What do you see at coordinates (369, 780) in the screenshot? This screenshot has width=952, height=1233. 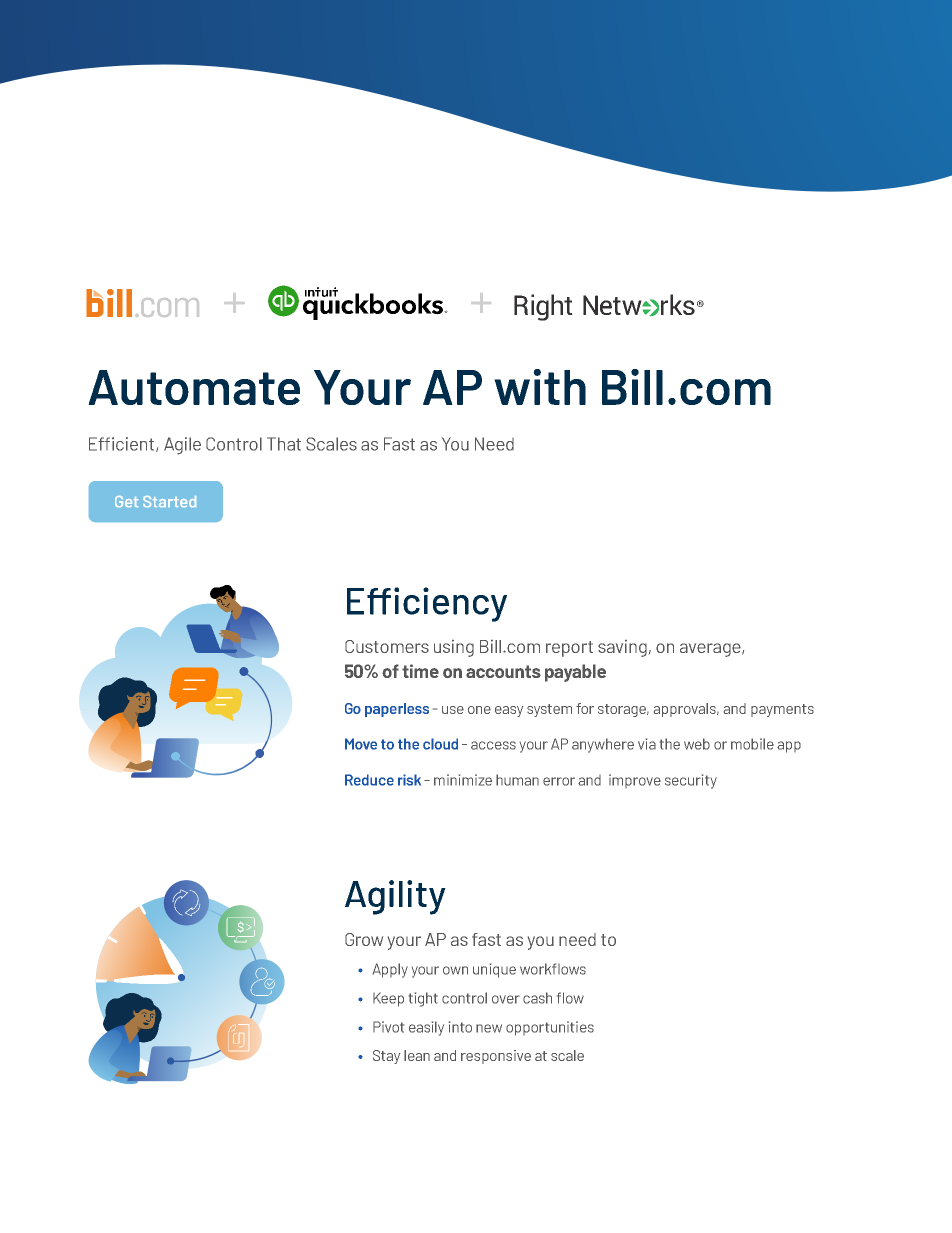 I see `Reduce` at bounding box center [369, 780].
